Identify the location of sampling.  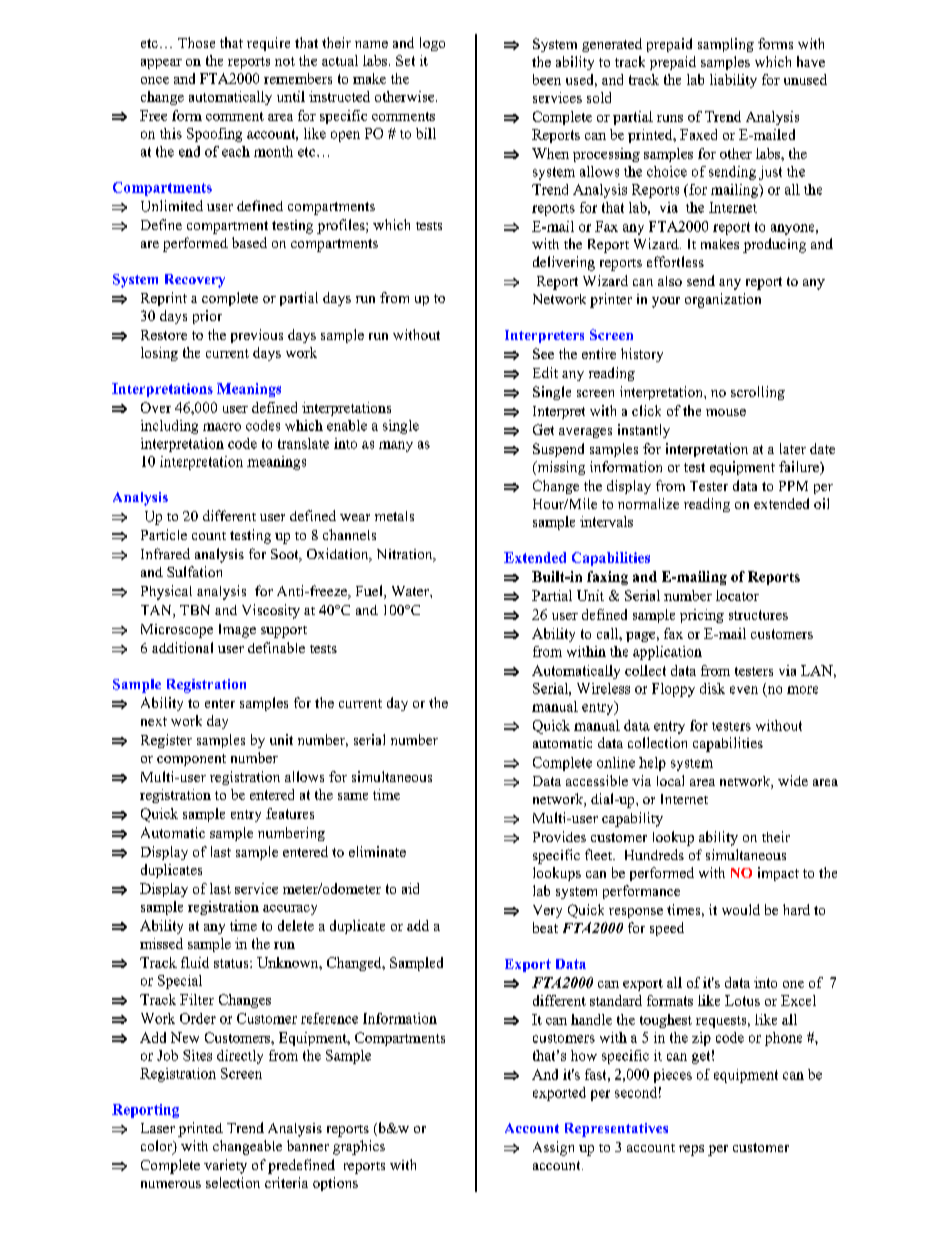
(726, 45).
